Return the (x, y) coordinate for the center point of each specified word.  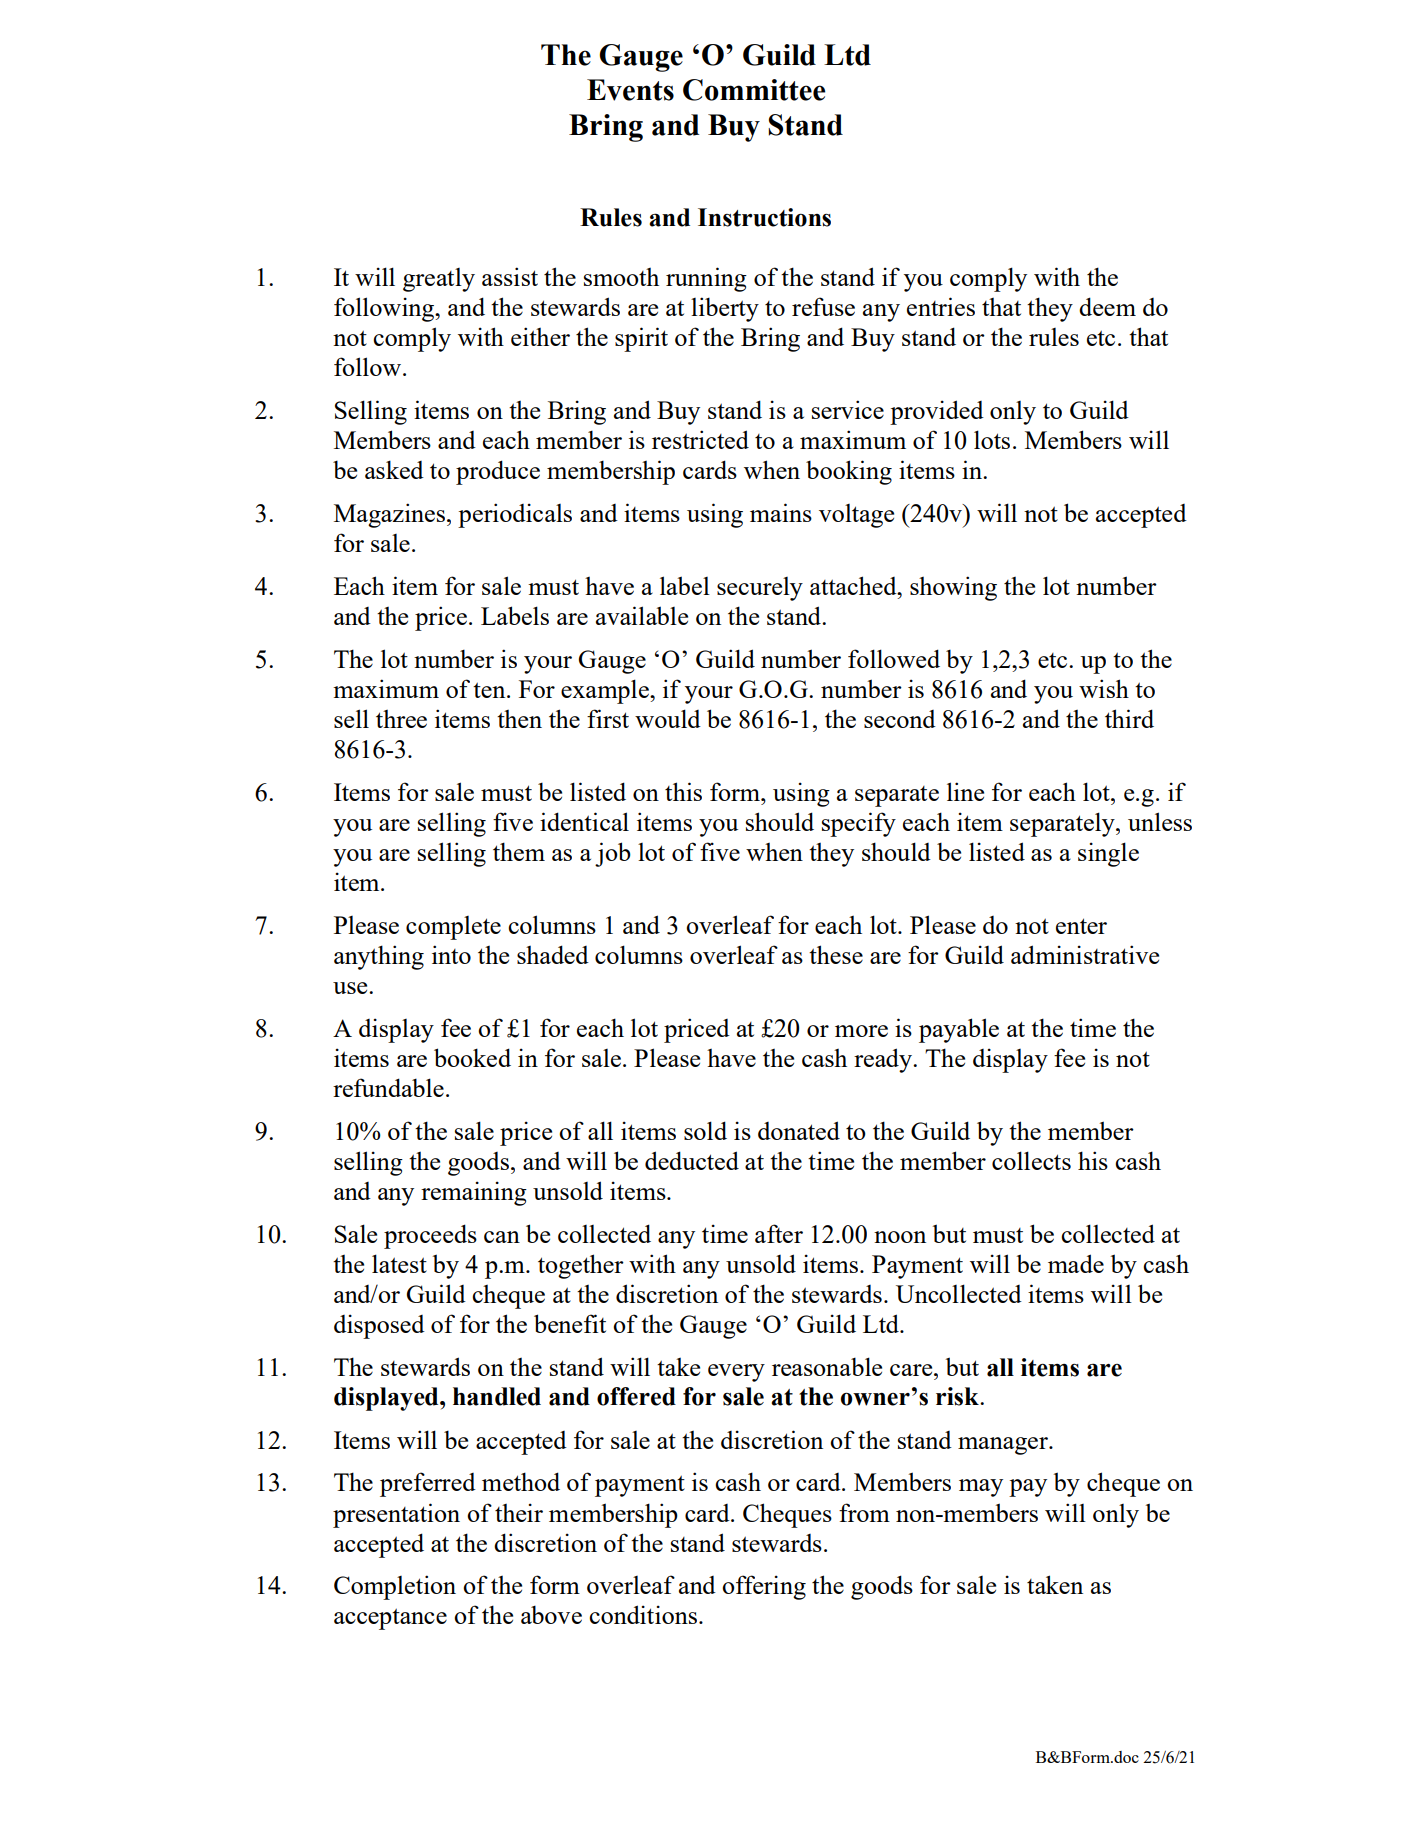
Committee (754, 90)
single (1108, 854)
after (779, 1233)
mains (781, 512)
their (519, 1512)
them (519, 851)
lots (992, 439)
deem (1107, 306)
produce (498, 472)
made (1076, 1263)
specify (859, 824)
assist (510, 276)
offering (764, 1587)
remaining (474, 1193)
